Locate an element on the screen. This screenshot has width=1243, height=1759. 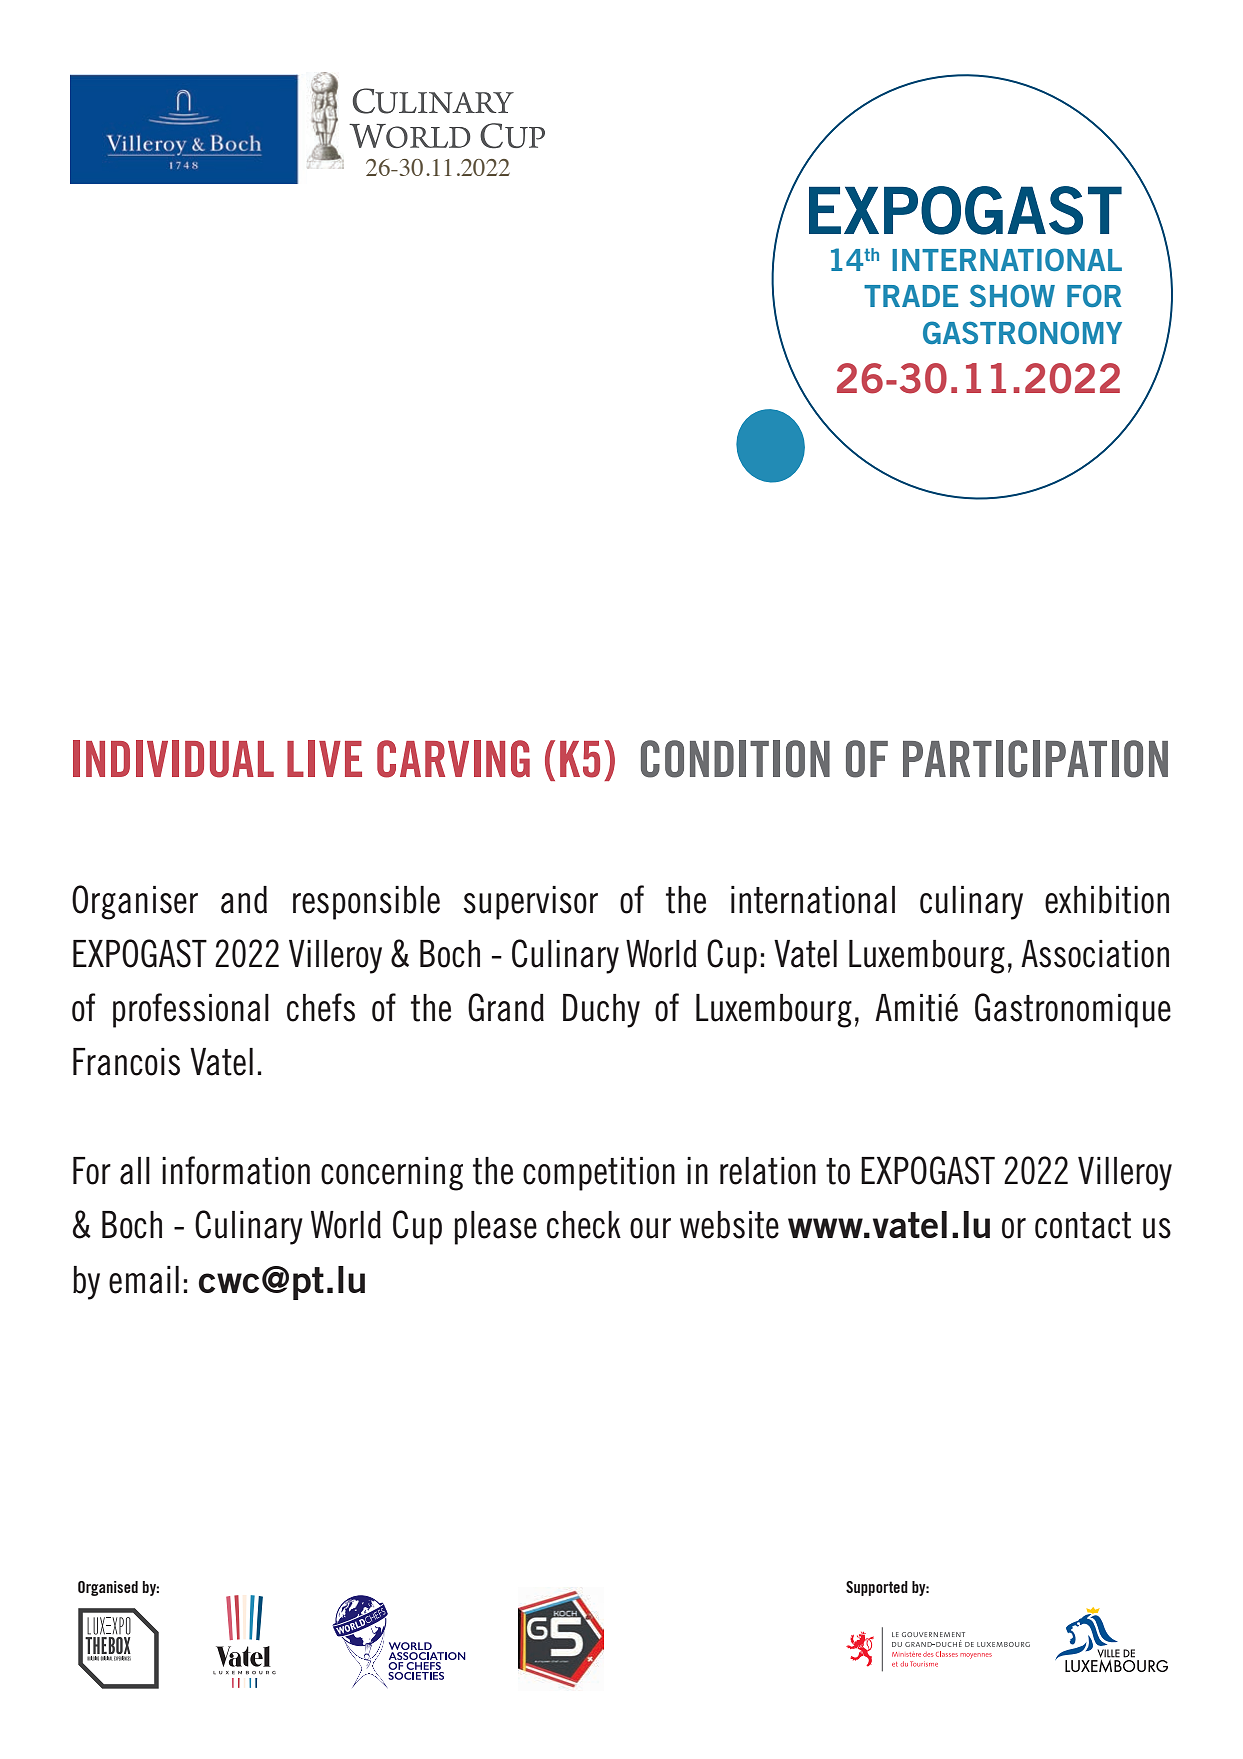
TRADE is located at coordinates (911, 296).
